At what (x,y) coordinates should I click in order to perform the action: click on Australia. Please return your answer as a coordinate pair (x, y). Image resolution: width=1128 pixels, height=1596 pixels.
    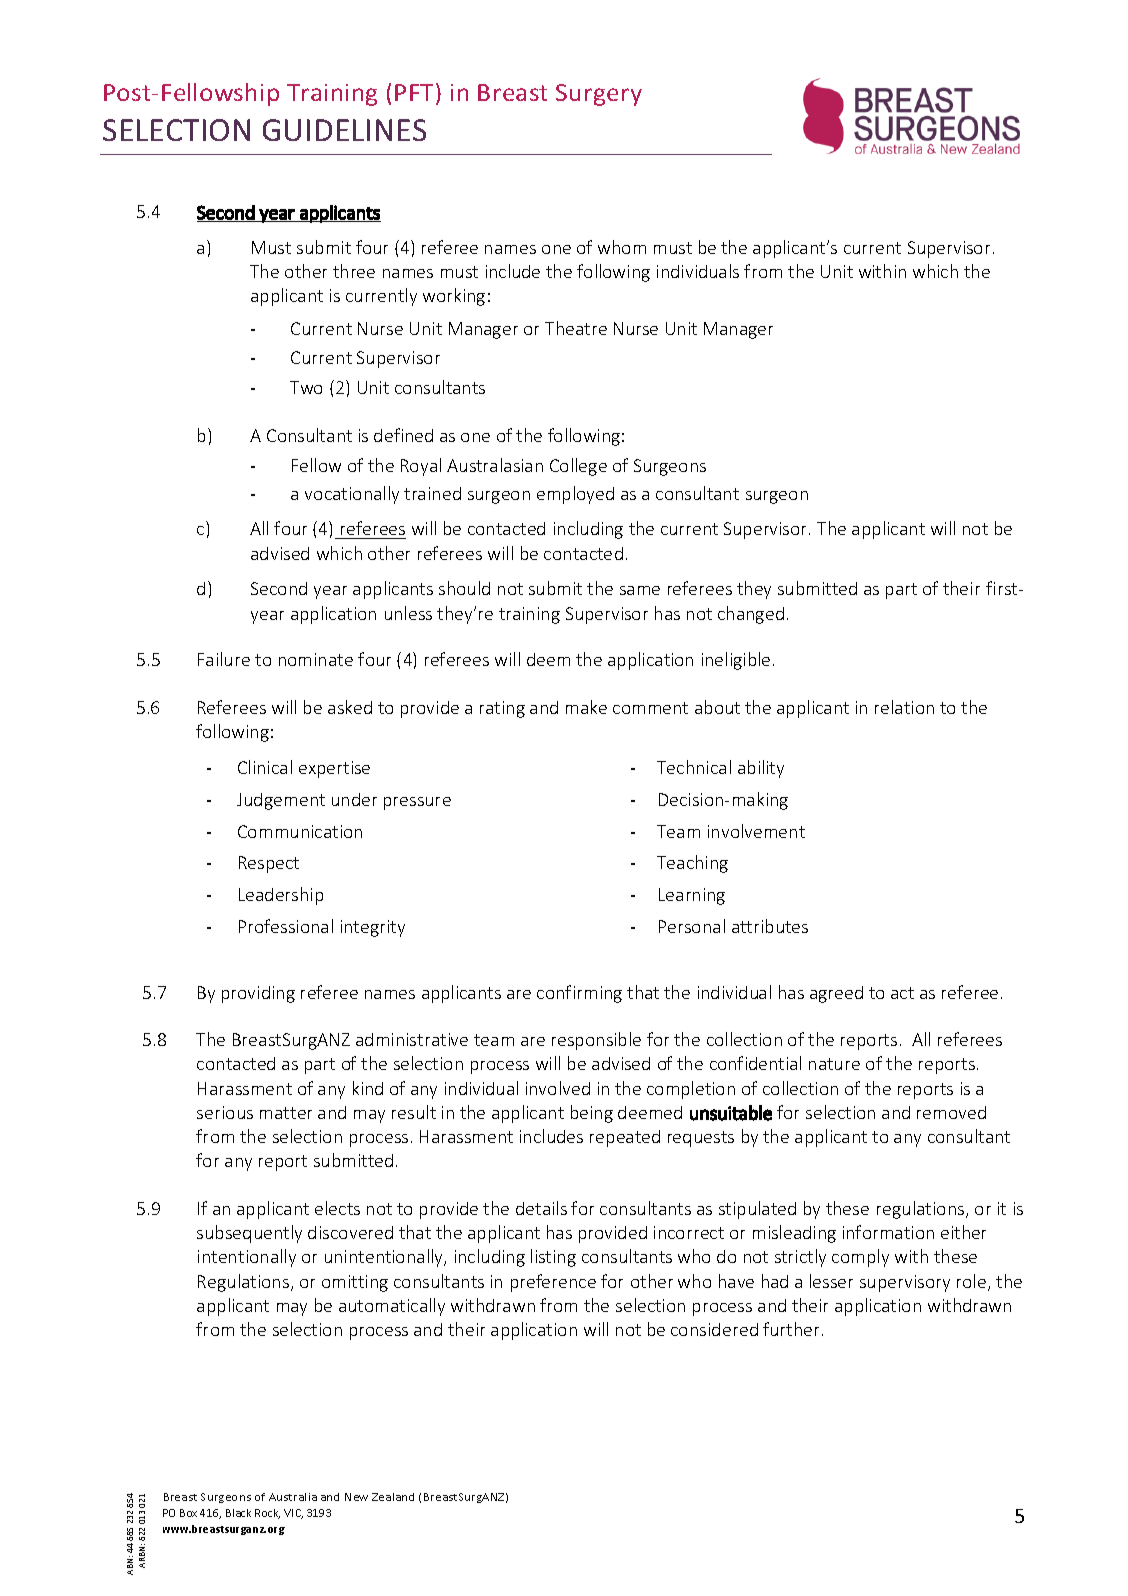
    Looking at the image, I should click on (293, 1497).
